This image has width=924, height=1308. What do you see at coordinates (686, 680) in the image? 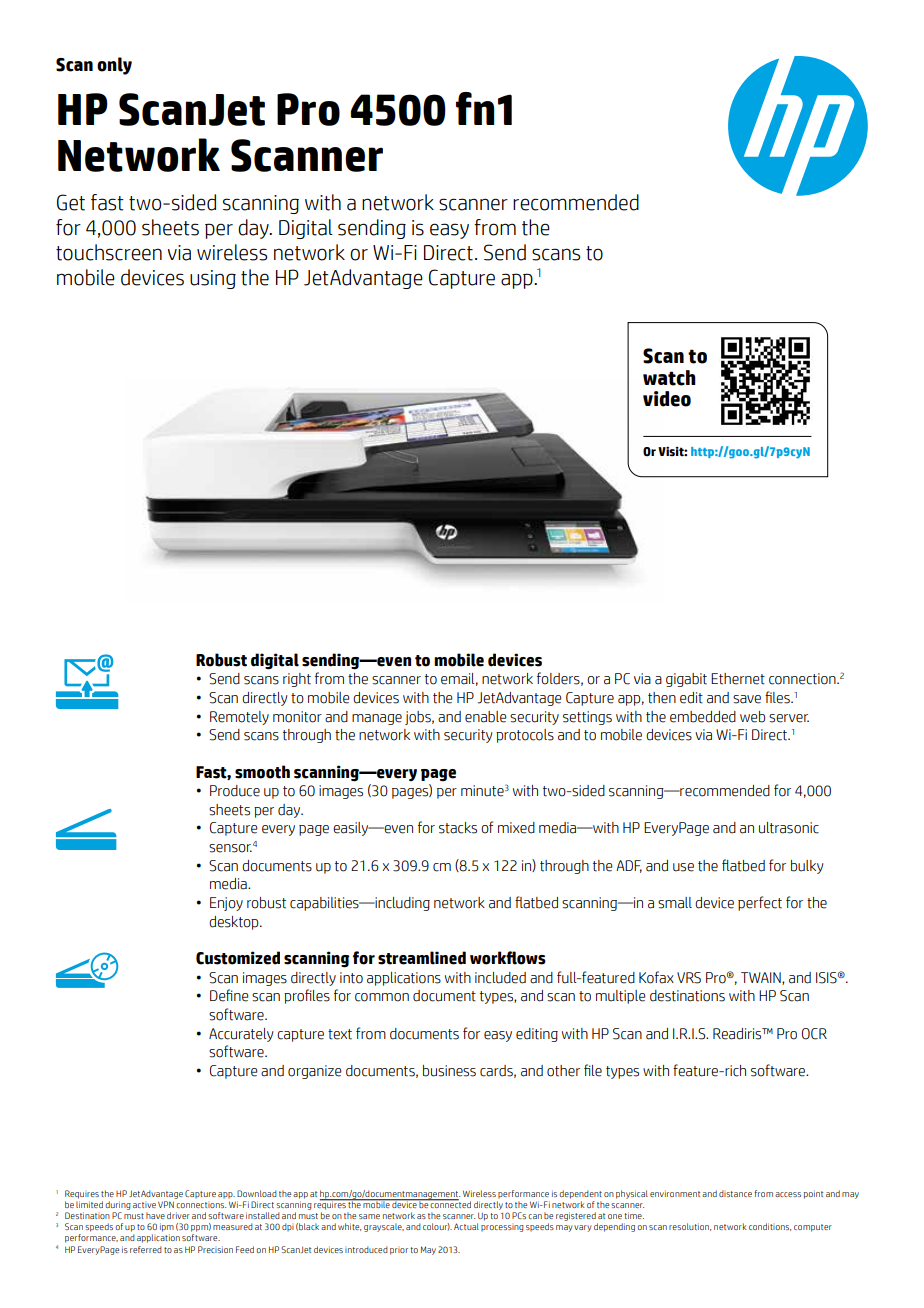
I see `gigabit` at bounding box center [686, 680].
